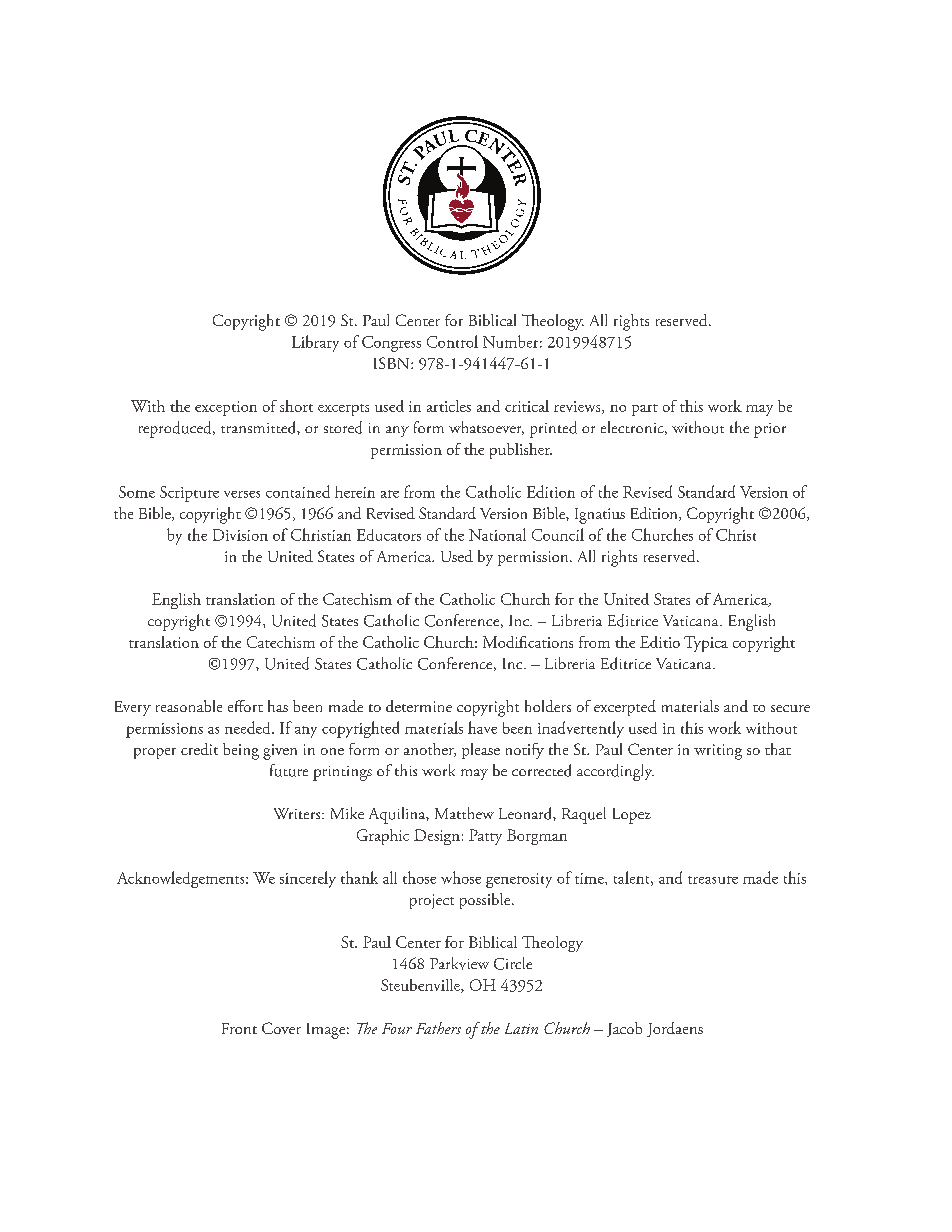 This page has height=1232, width=952. What do you see at coordinates (645, 410) in the page?
I see `part` at bounding box center [645, 410].
